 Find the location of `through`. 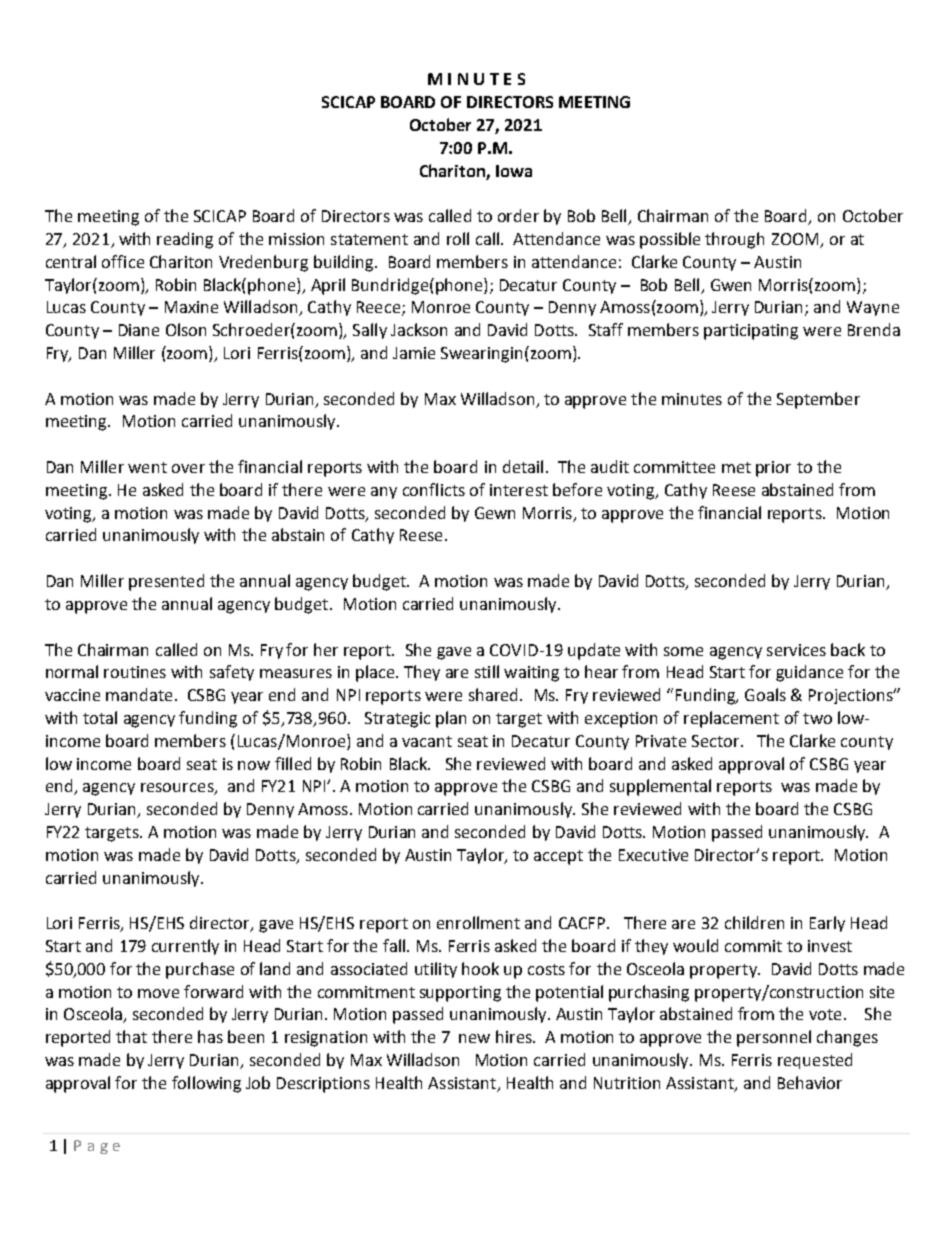

through is located at coordinates (734, 240).
